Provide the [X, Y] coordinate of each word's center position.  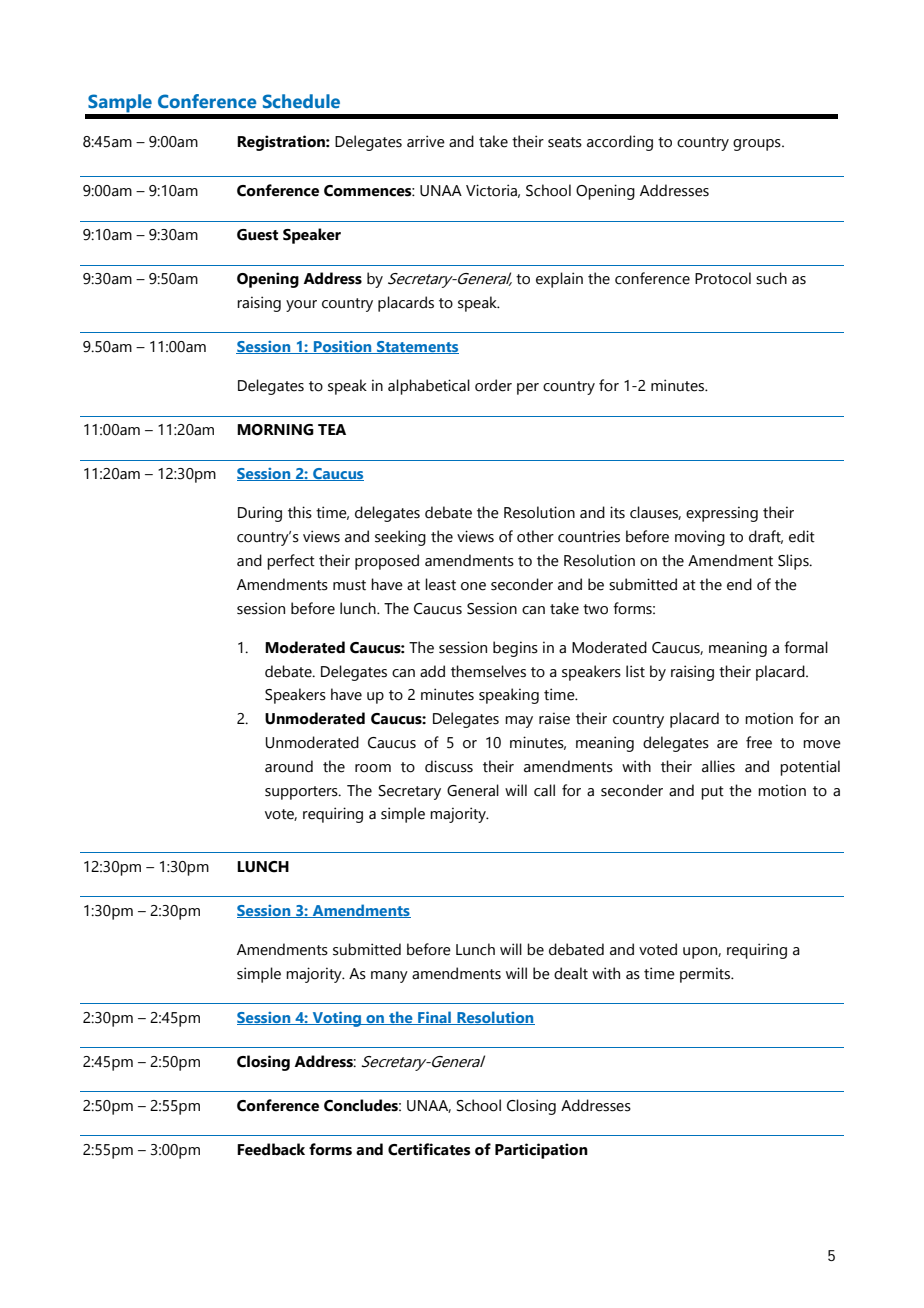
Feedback [271, 1149]
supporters [302, 793]
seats [565, 142]
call [544, 790]
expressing [722, 514]
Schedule [301, 101]
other [535, 536]
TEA [332, 429]
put [712, 793]
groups [758, 145]
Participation [541, 1151]
